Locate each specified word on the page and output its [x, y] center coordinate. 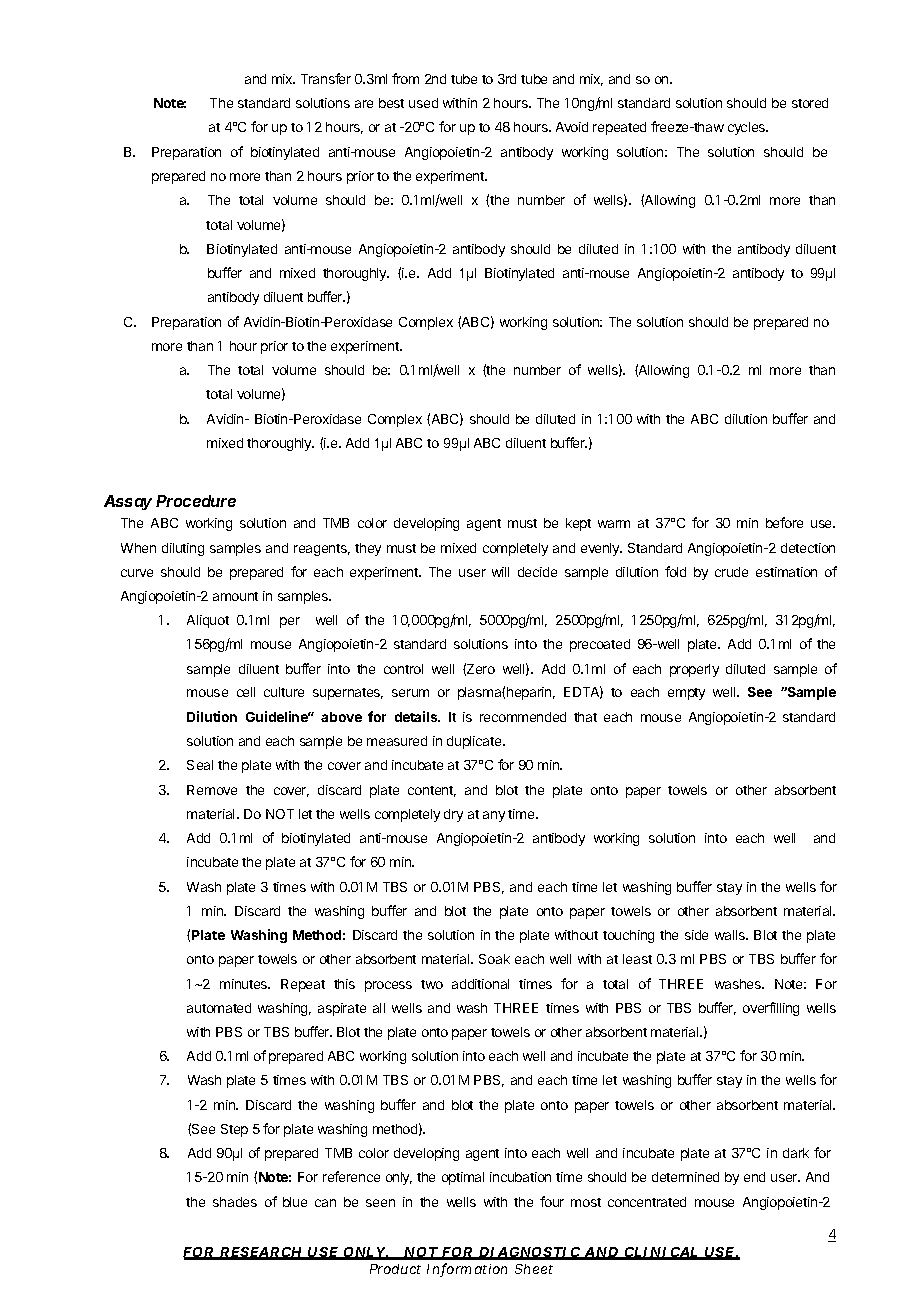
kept [578, 524]
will [500, 572]
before [784, 522]
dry [453, 815]
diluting [183, 549]
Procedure [196, 501]
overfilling [771, 1009]
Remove [212, 790]
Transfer [326, 78]
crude [731, 572]
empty [686, 694]
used [423, 103]
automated [219, 1008]
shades [235, 1202]
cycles [748, 128]
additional [480, 984]
